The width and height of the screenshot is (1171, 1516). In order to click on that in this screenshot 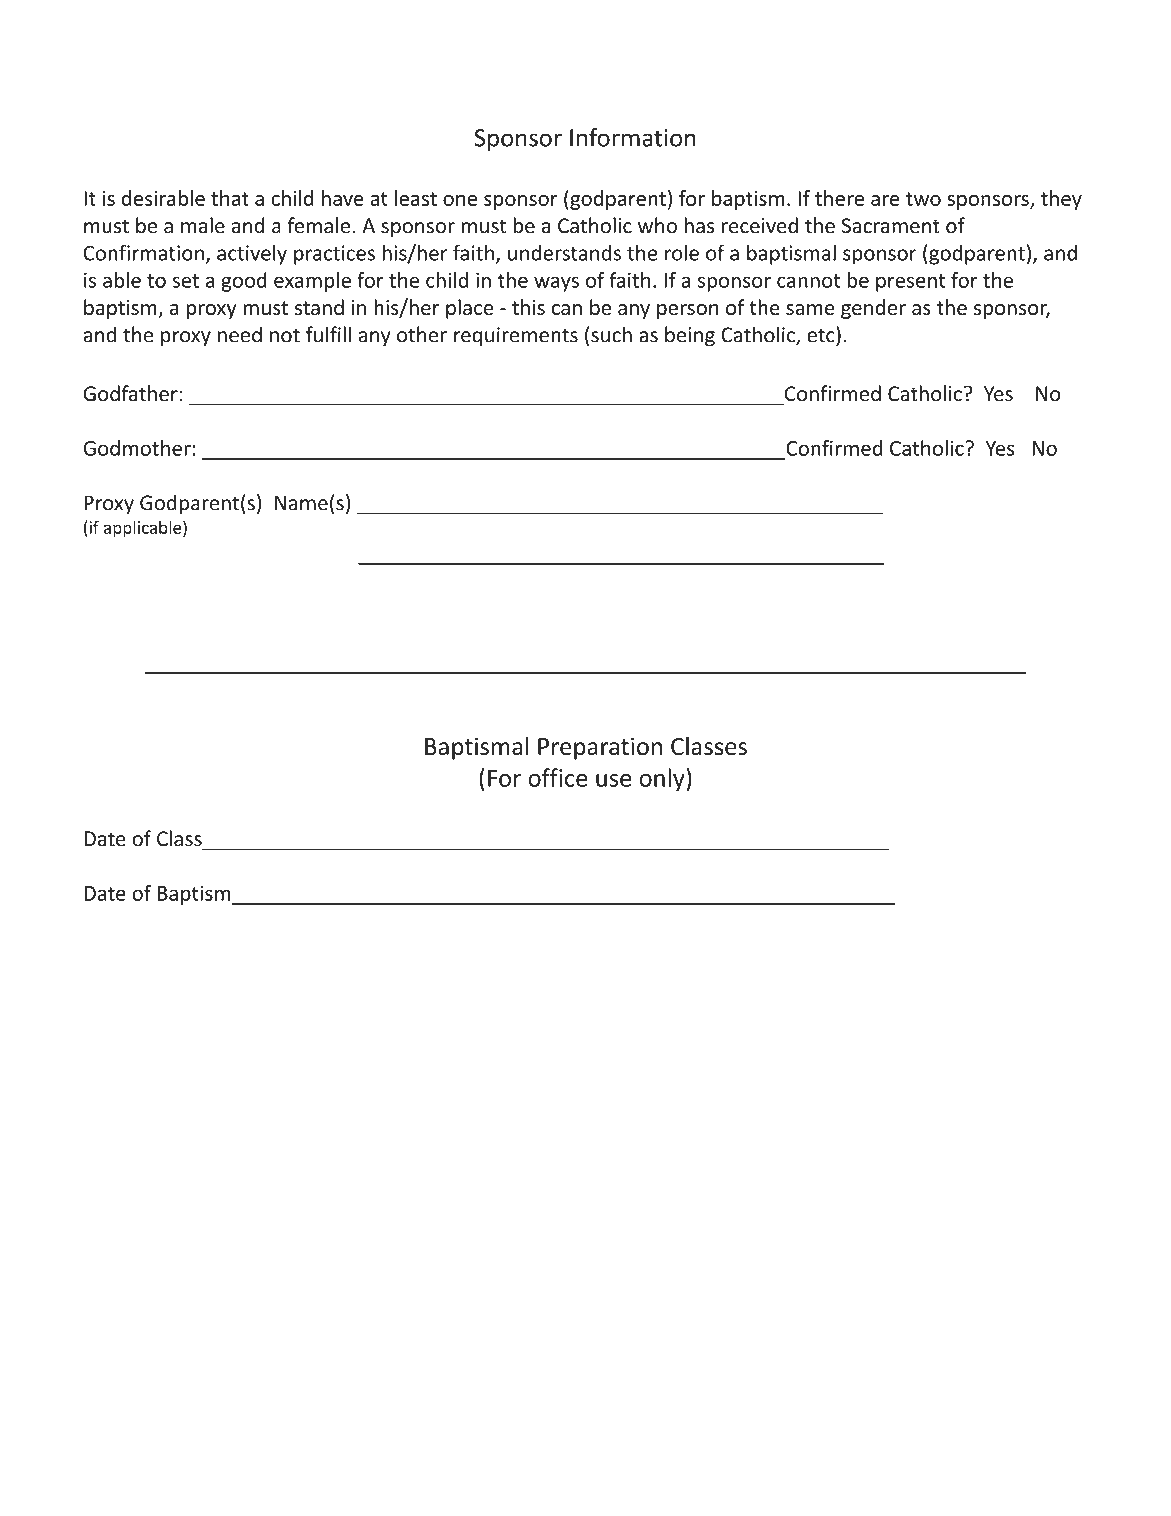, I will do `click(230, 198)`.
